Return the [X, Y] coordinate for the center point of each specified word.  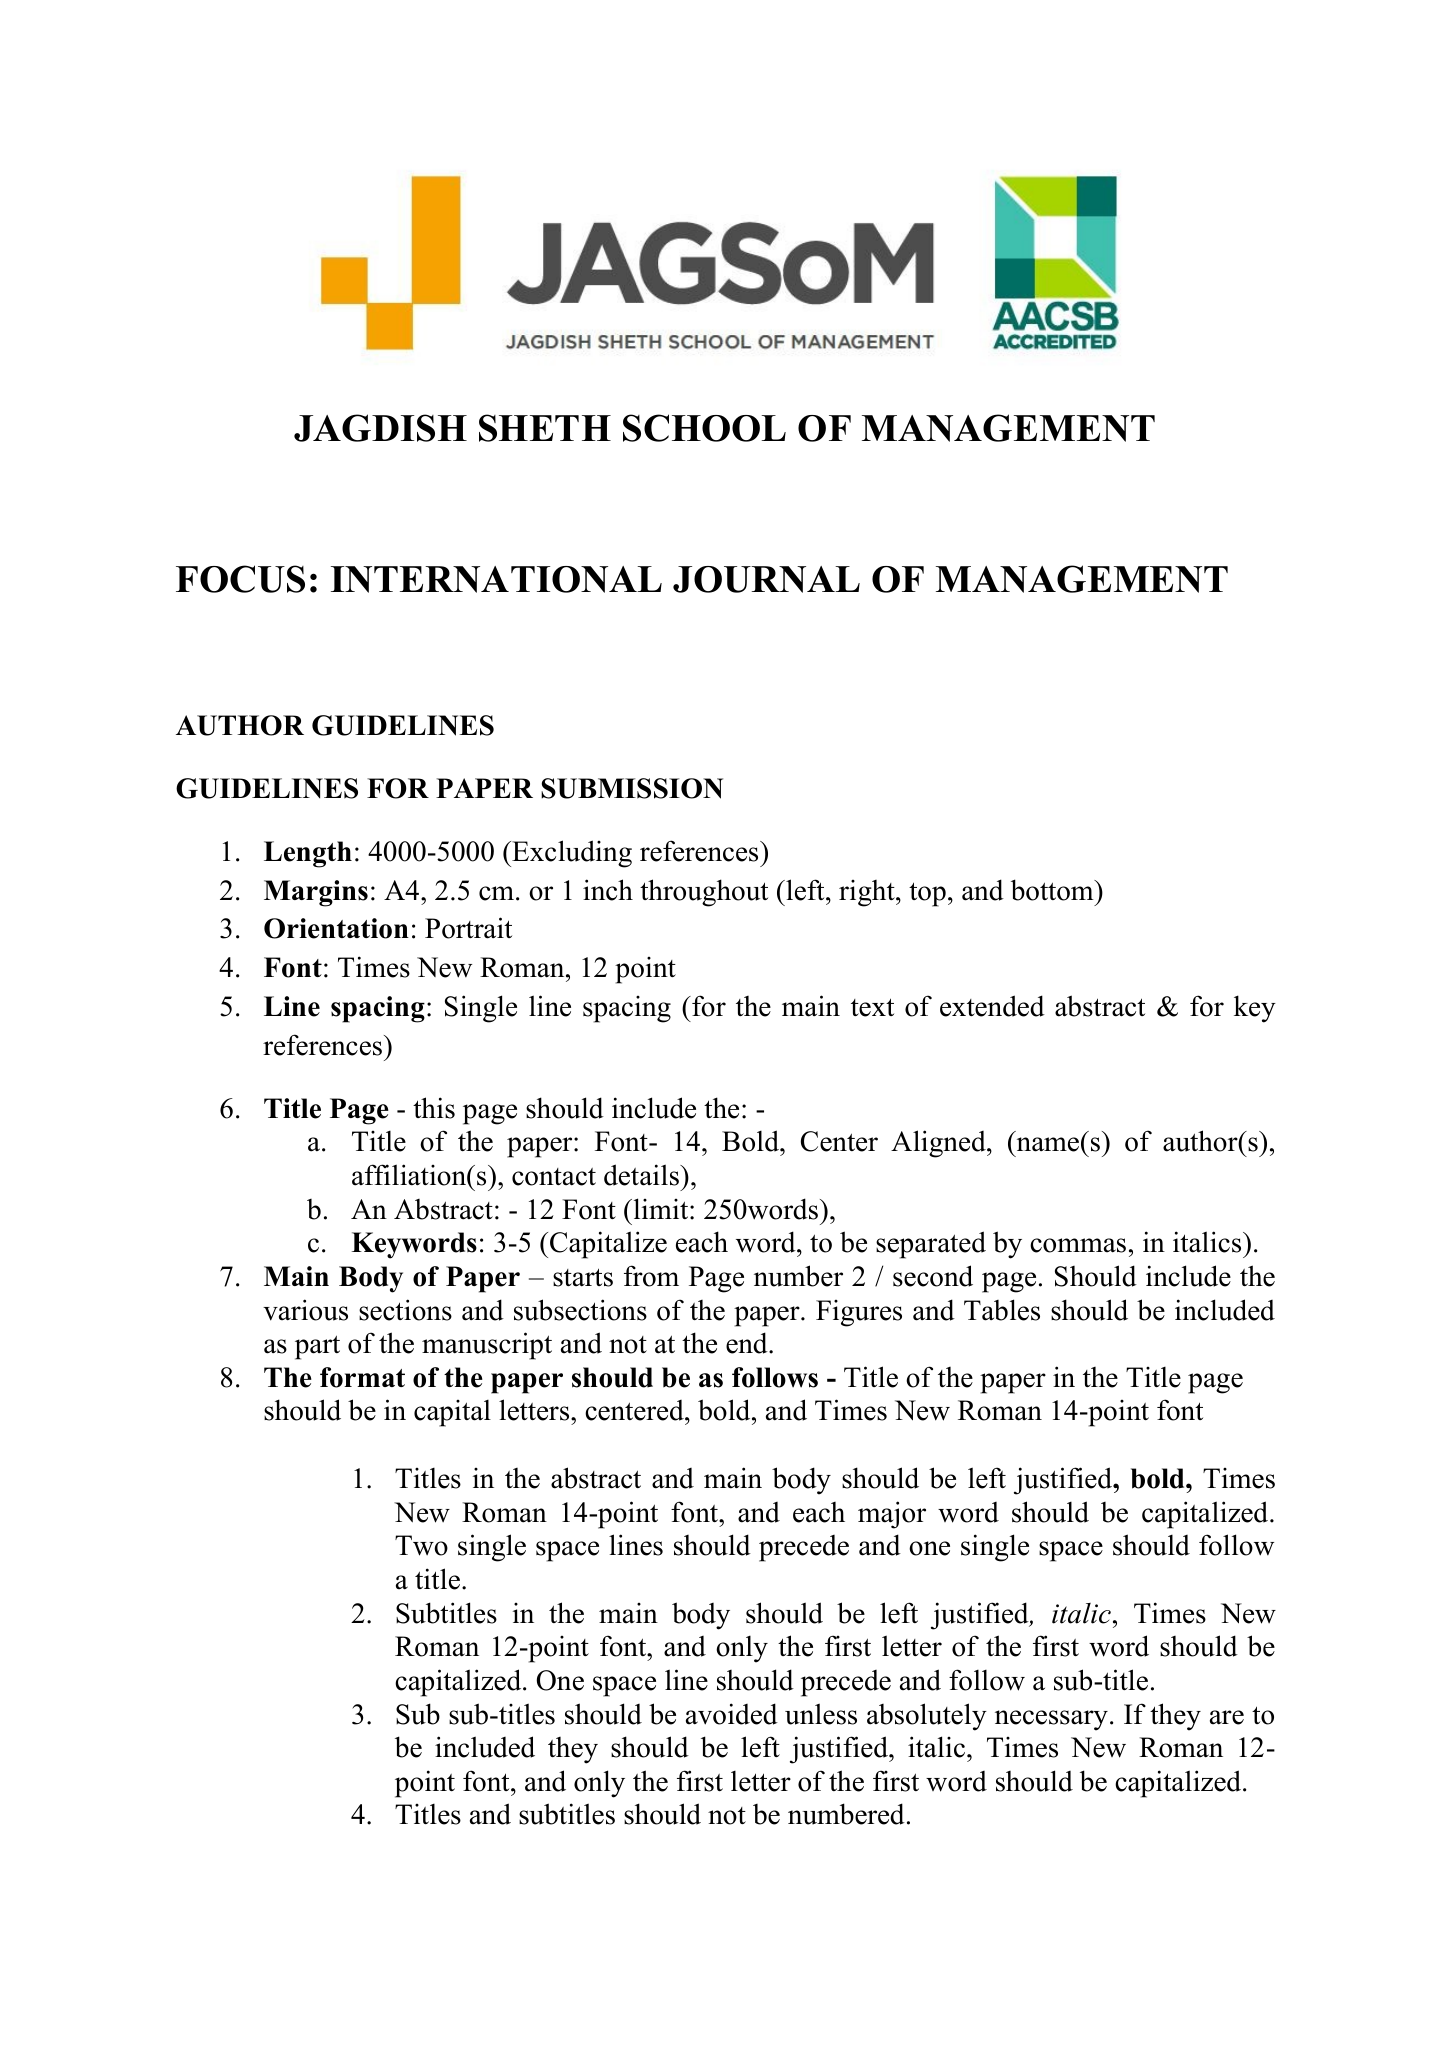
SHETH [545, 428]
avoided [732, 1714]
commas [1078, 1245]
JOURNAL [766, 579]
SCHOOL [704, 428]
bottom [1053, 890]
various [305, 1310]
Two [421, 1545]
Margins [316, 893]
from [651, 1276]
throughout [704, 893]
